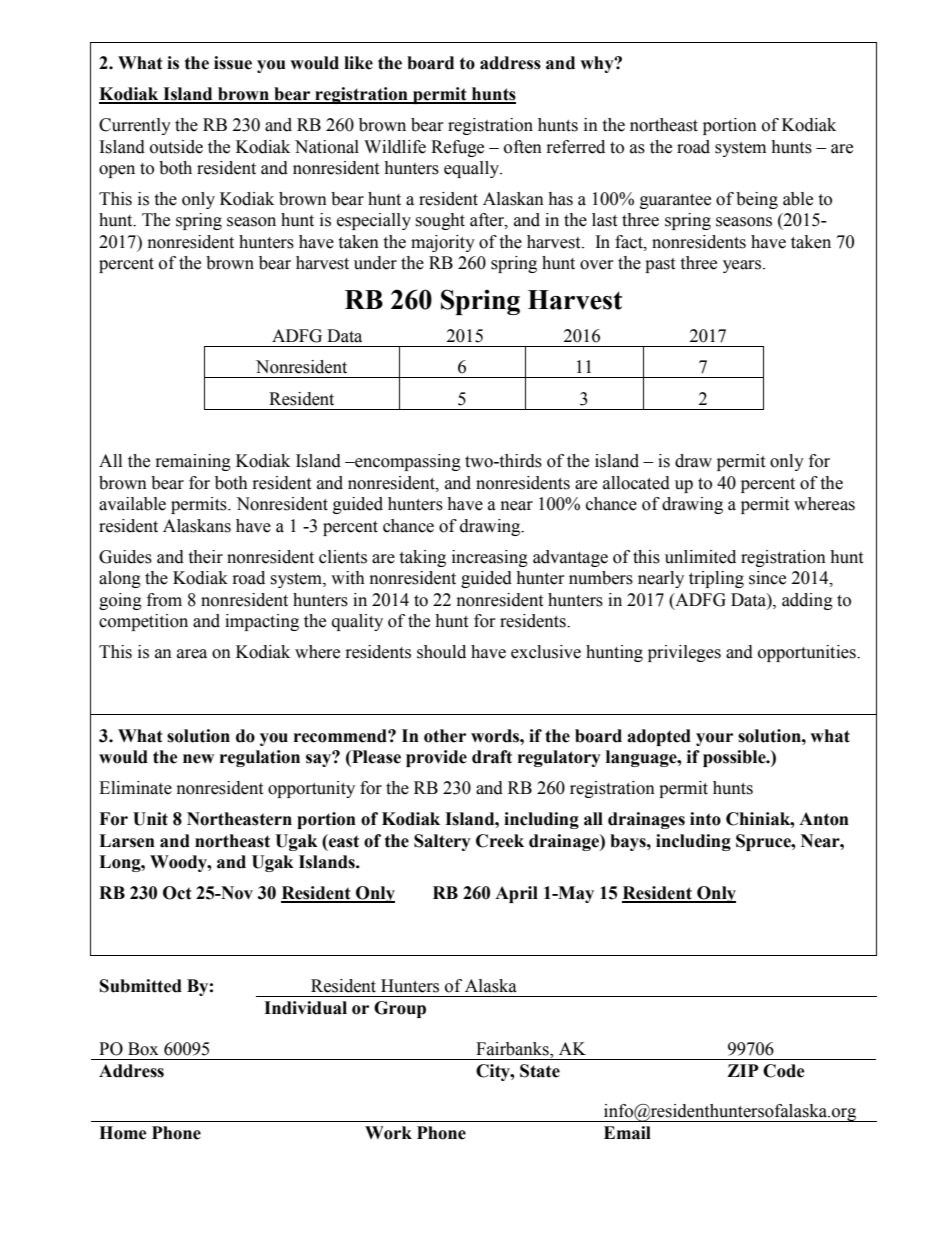 The width and height of the screenshot is (952, 1233). What do you see at coordinates (457, 148) in the screenshot?
I see `Refuge` at bounding box center [457, 148].
